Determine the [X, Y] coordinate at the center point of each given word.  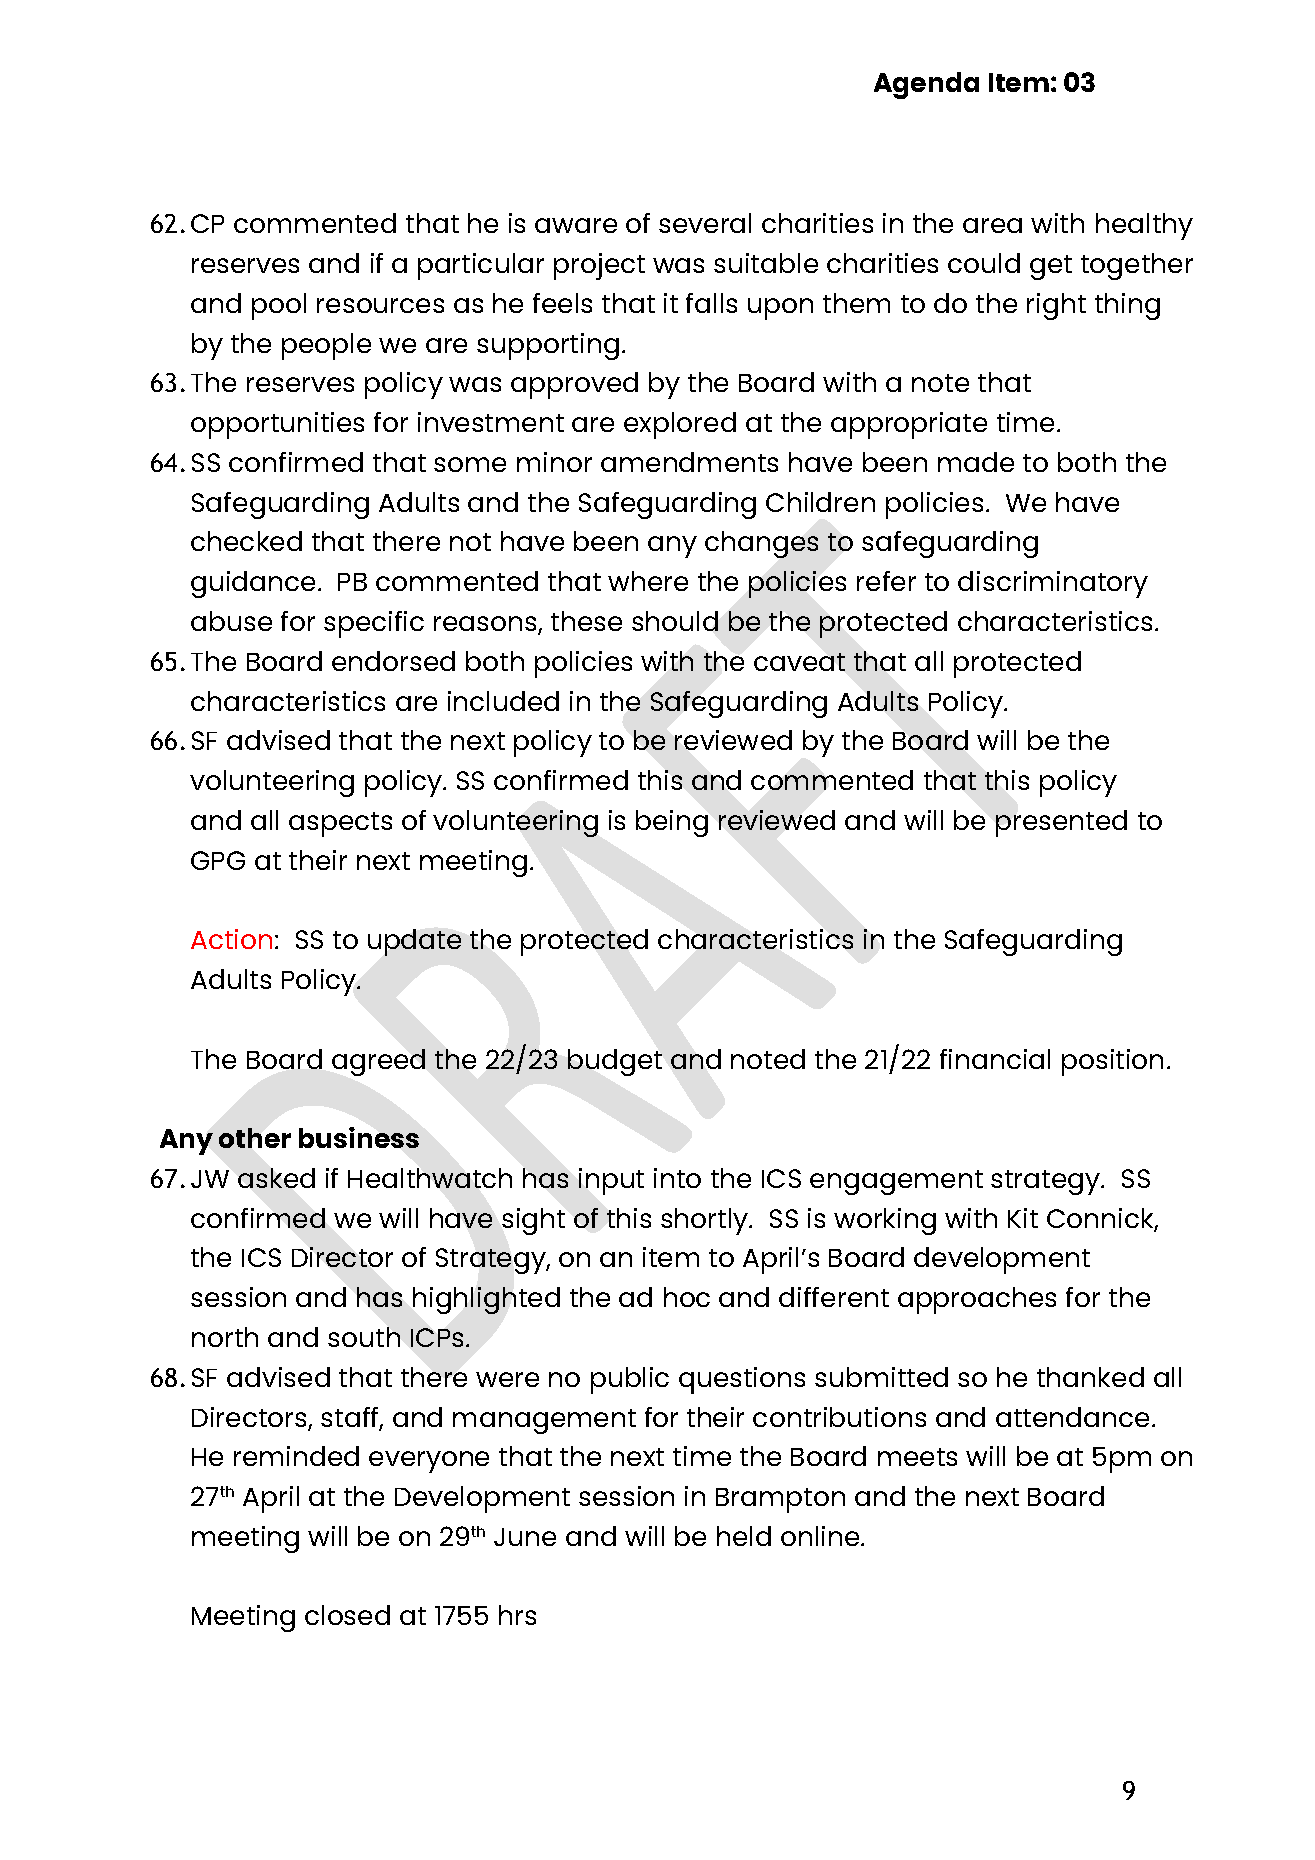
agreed [378, 1062]
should [675, 621]
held [744, 1536]
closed [347, 1615]
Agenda [926, 85]
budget [615, 1062]
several [705, 223]
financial [995, 1059]
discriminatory [1053, 584]
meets [917, 1457]
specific [374, 624]
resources [380, 305]
